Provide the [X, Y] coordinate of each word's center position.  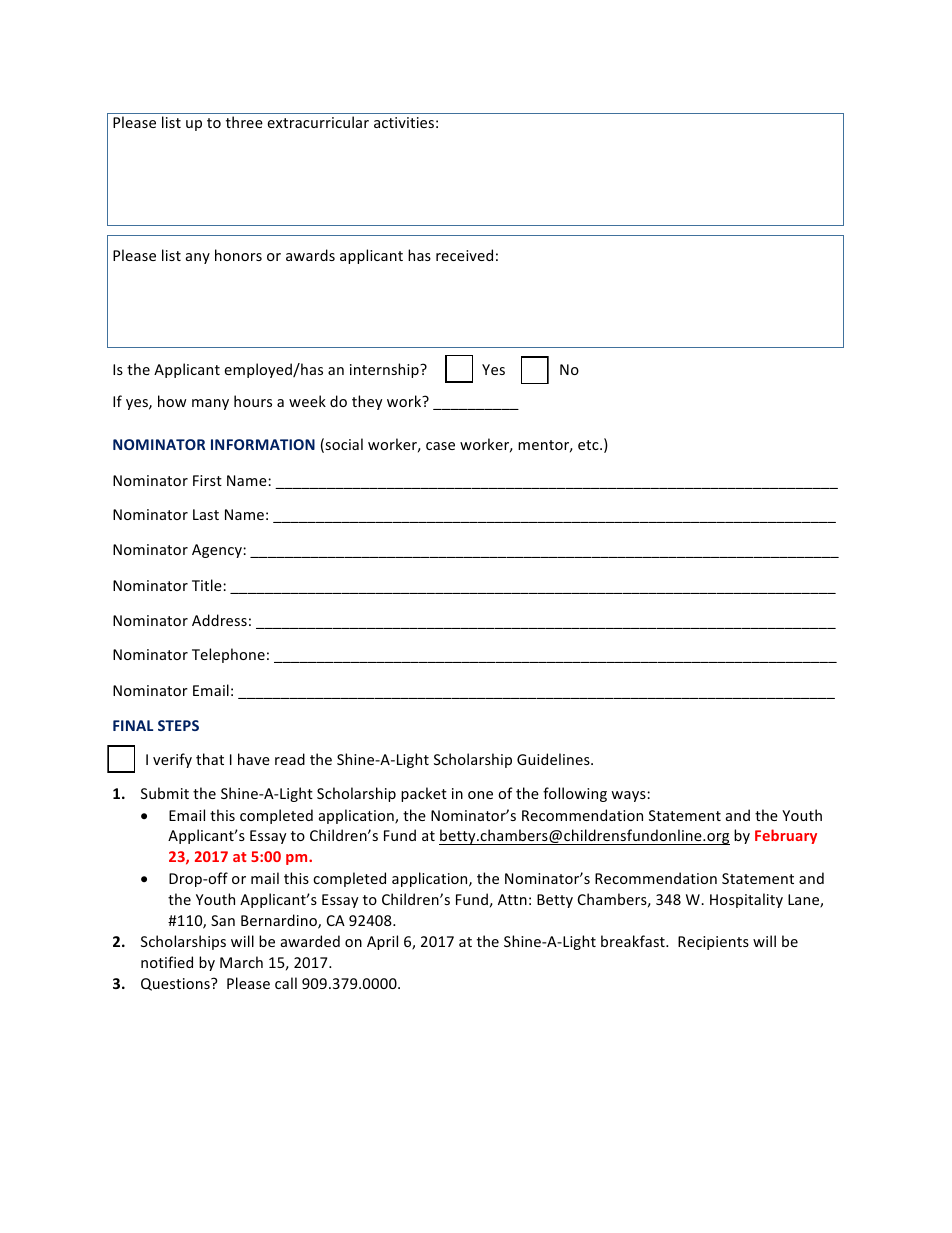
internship [385, 370]
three [244, 122]
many [210, 404]
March [241, 962]
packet [424, 794]
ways [629, 796]
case [440, 446]
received [464, 255]
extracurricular [318, 122]
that [210, 759]
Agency [218, 551]
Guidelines [554, 759]
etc [589, 445]
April [382, 942]
